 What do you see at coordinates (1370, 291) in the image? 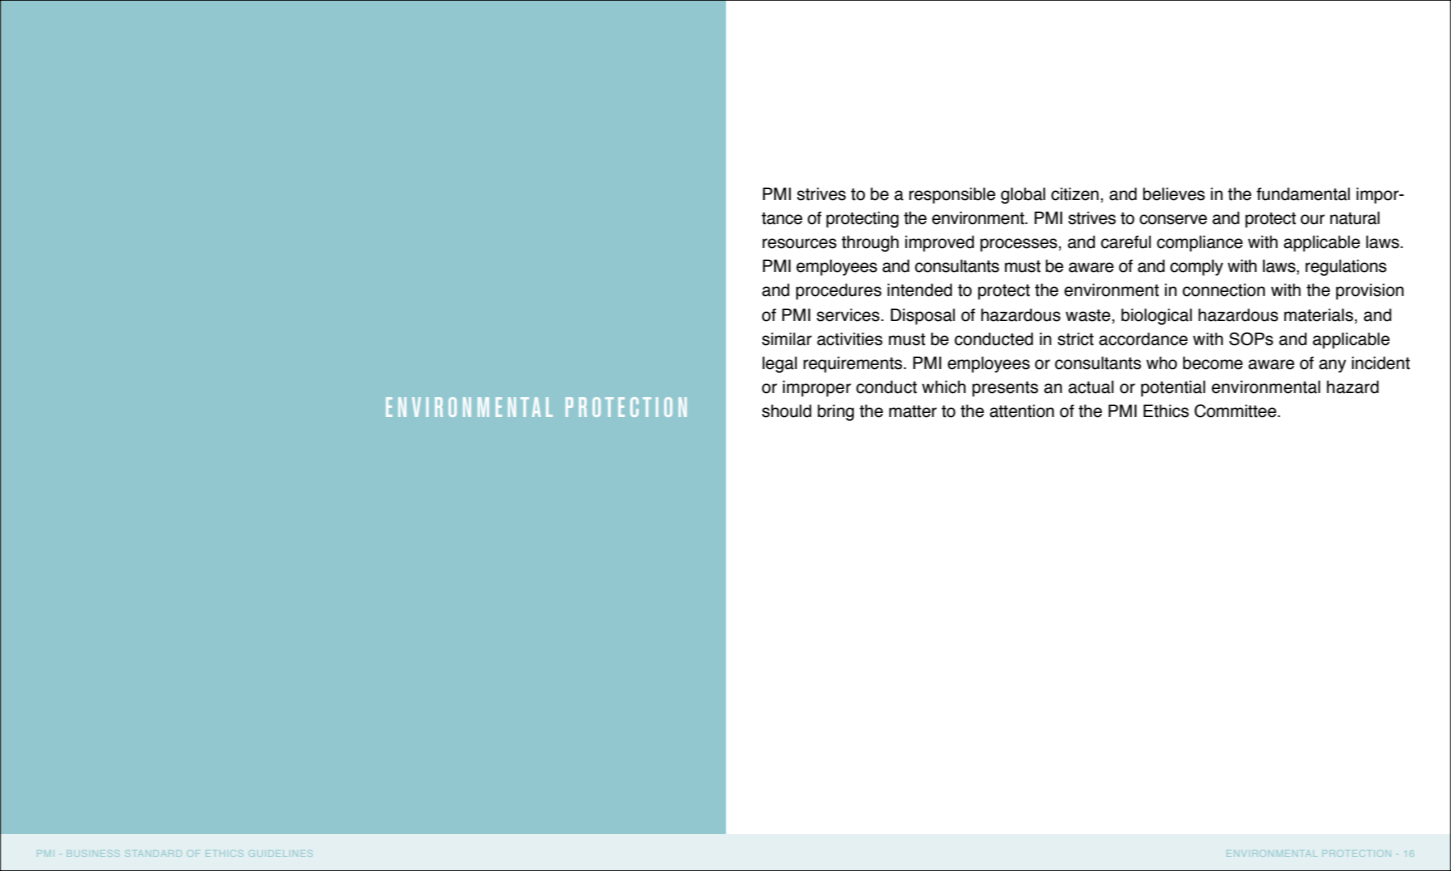
I see `provision` at bounding box center [1370, 291].
